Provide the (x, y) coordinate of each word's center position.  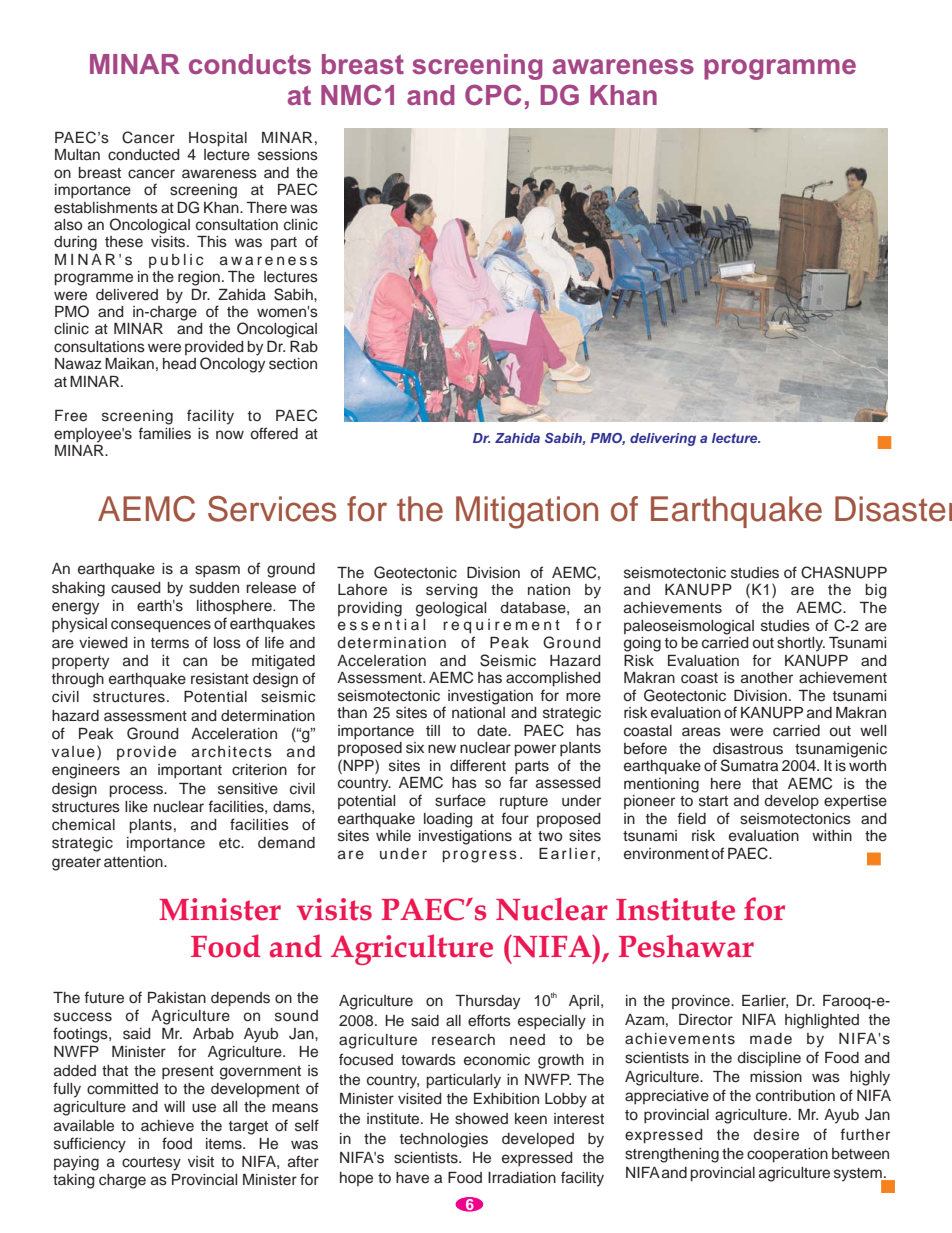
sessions (288, 155)
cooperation (787, 1155)
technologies (444, 1140)
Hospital (218, 139)
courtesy (151, 1164)
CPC (493, 94)
